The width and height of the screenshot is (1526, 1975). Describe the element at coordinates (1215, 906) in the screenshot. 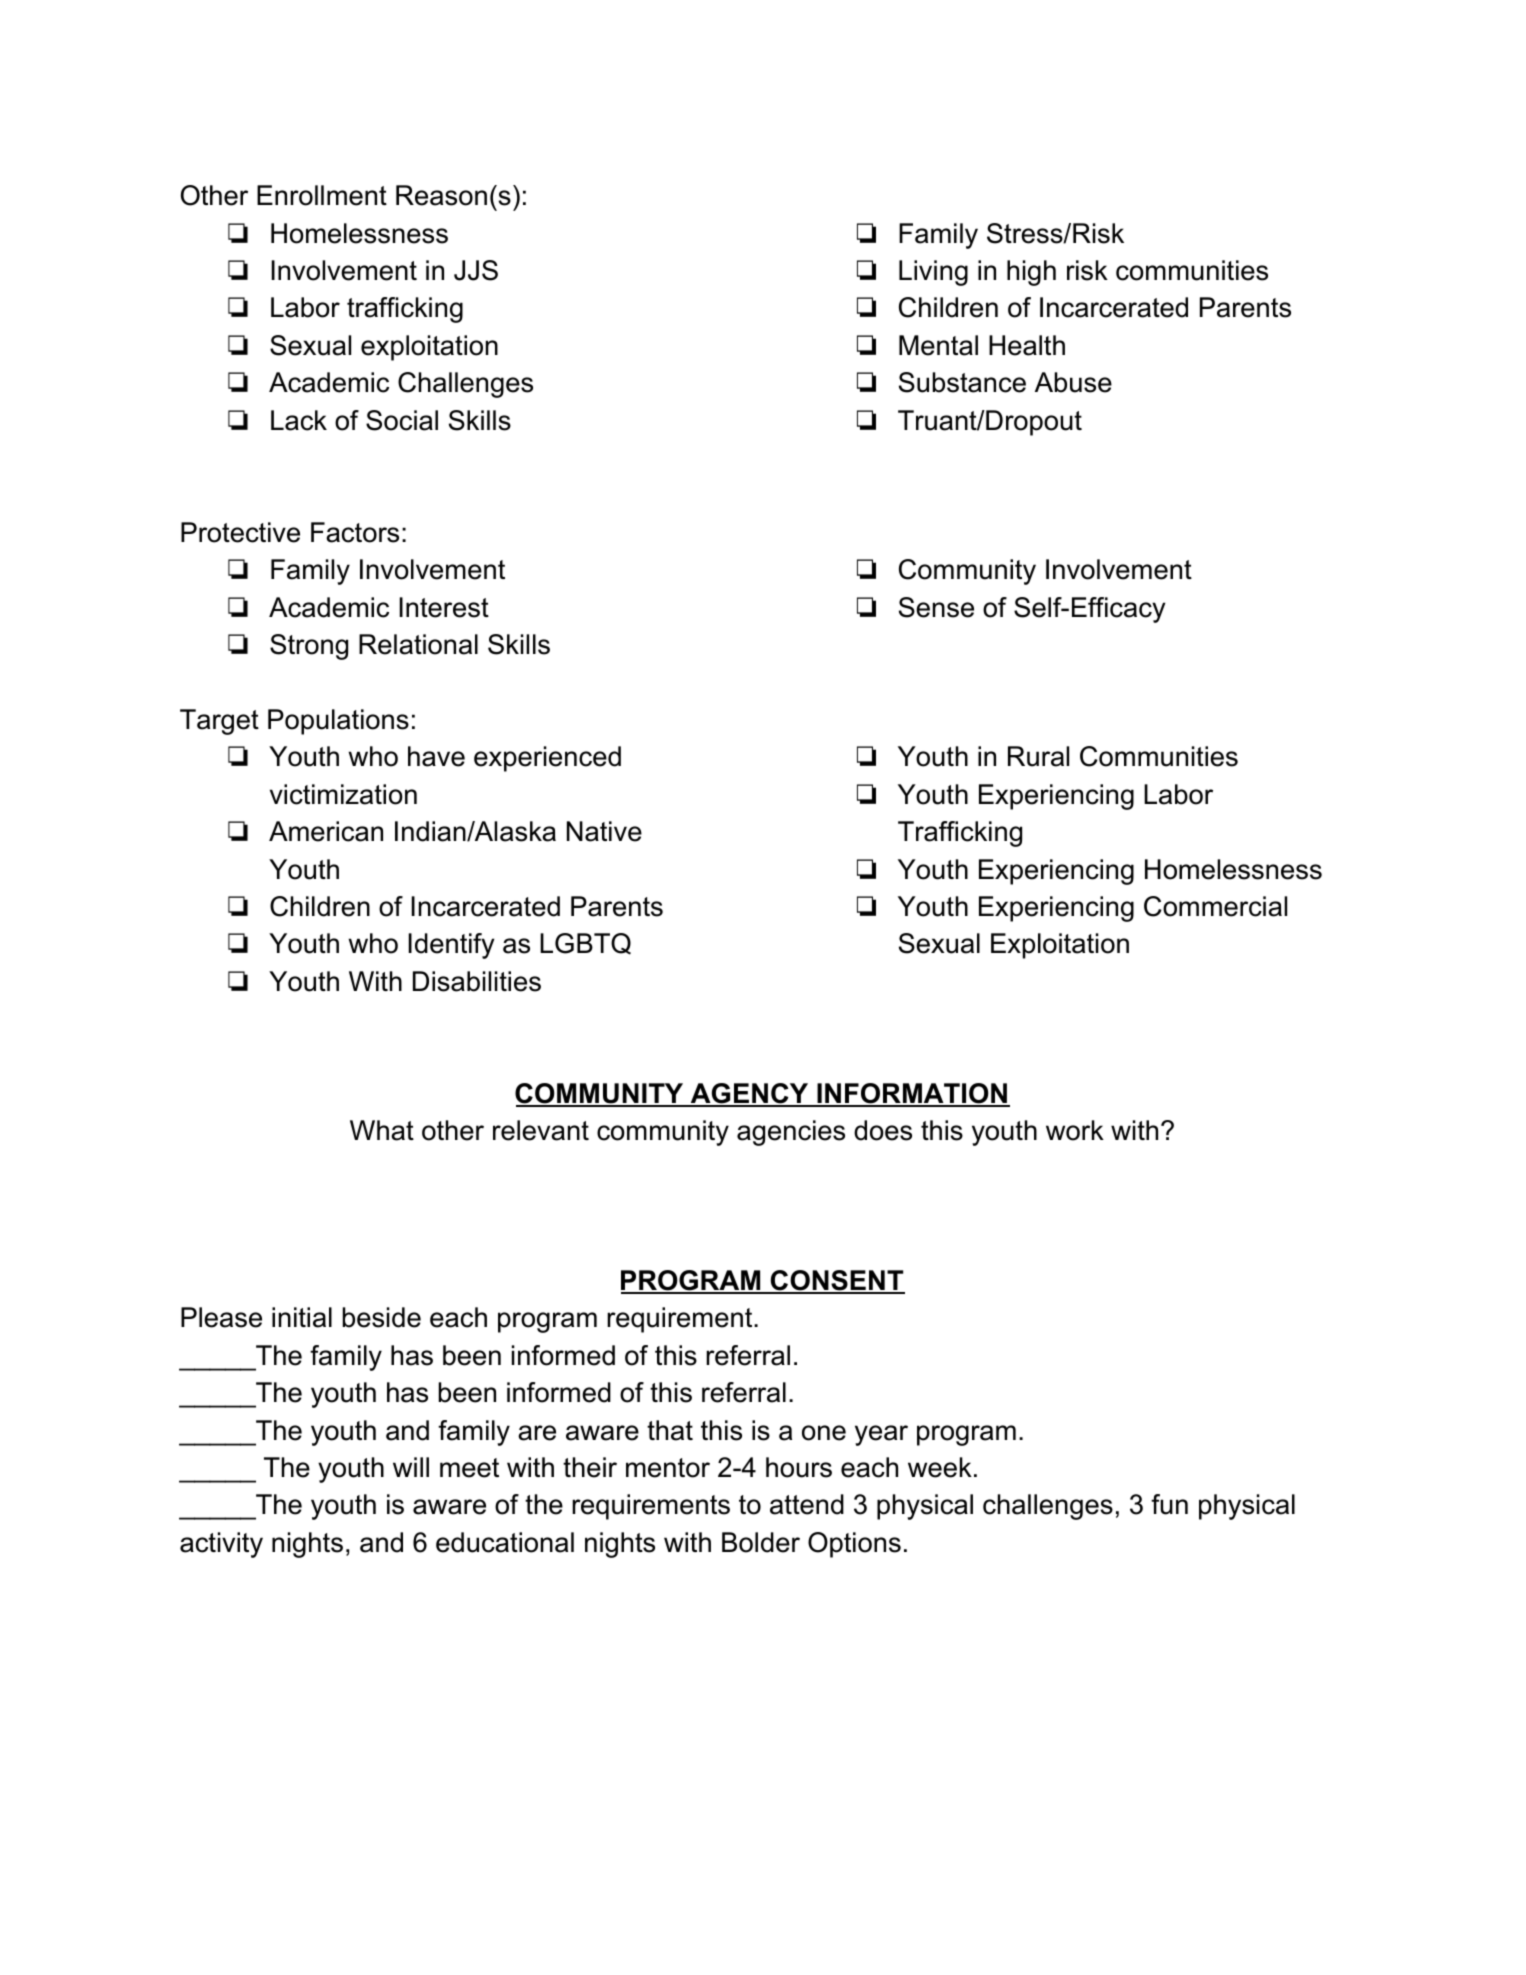

I see `Commercial` at that location.
